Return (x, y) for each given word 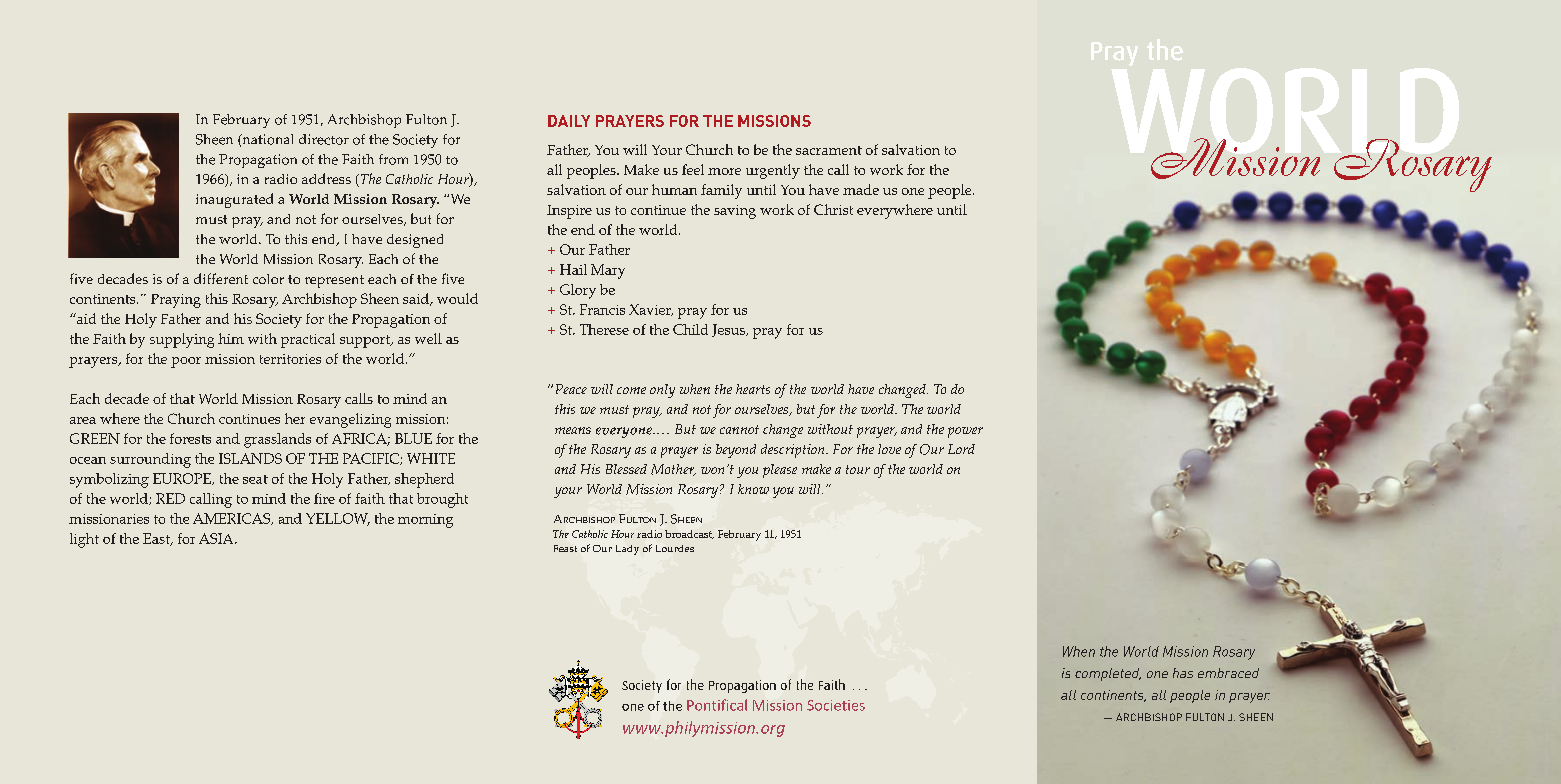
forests (190, 438)
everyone (625, 432)
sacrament (829, 150)
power (965, 432)
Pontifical (717, 705)
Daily (569, 121)
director (324, 139)
